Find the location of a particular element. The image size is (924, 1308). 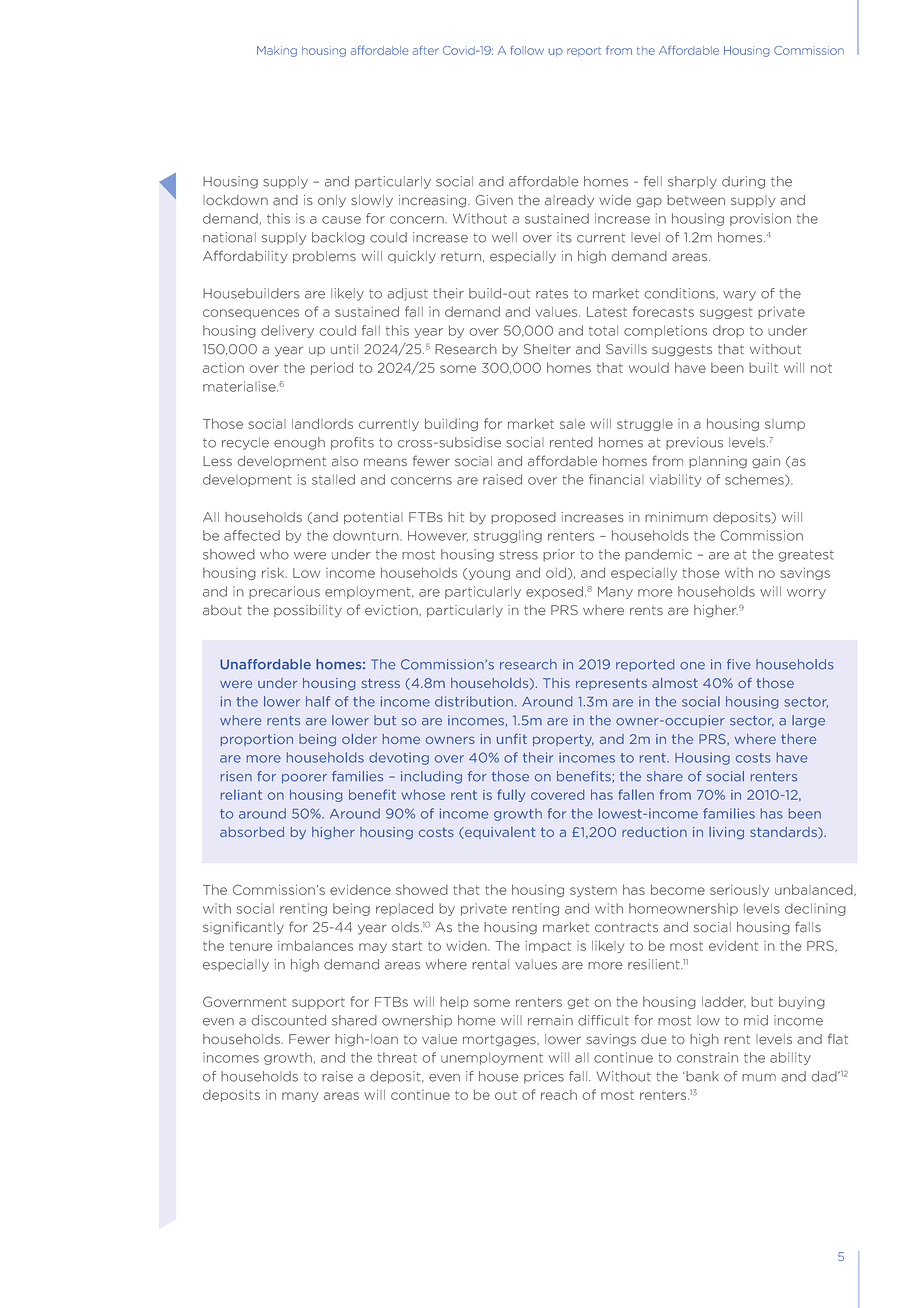

prior is located at coordinates (559, 555).
